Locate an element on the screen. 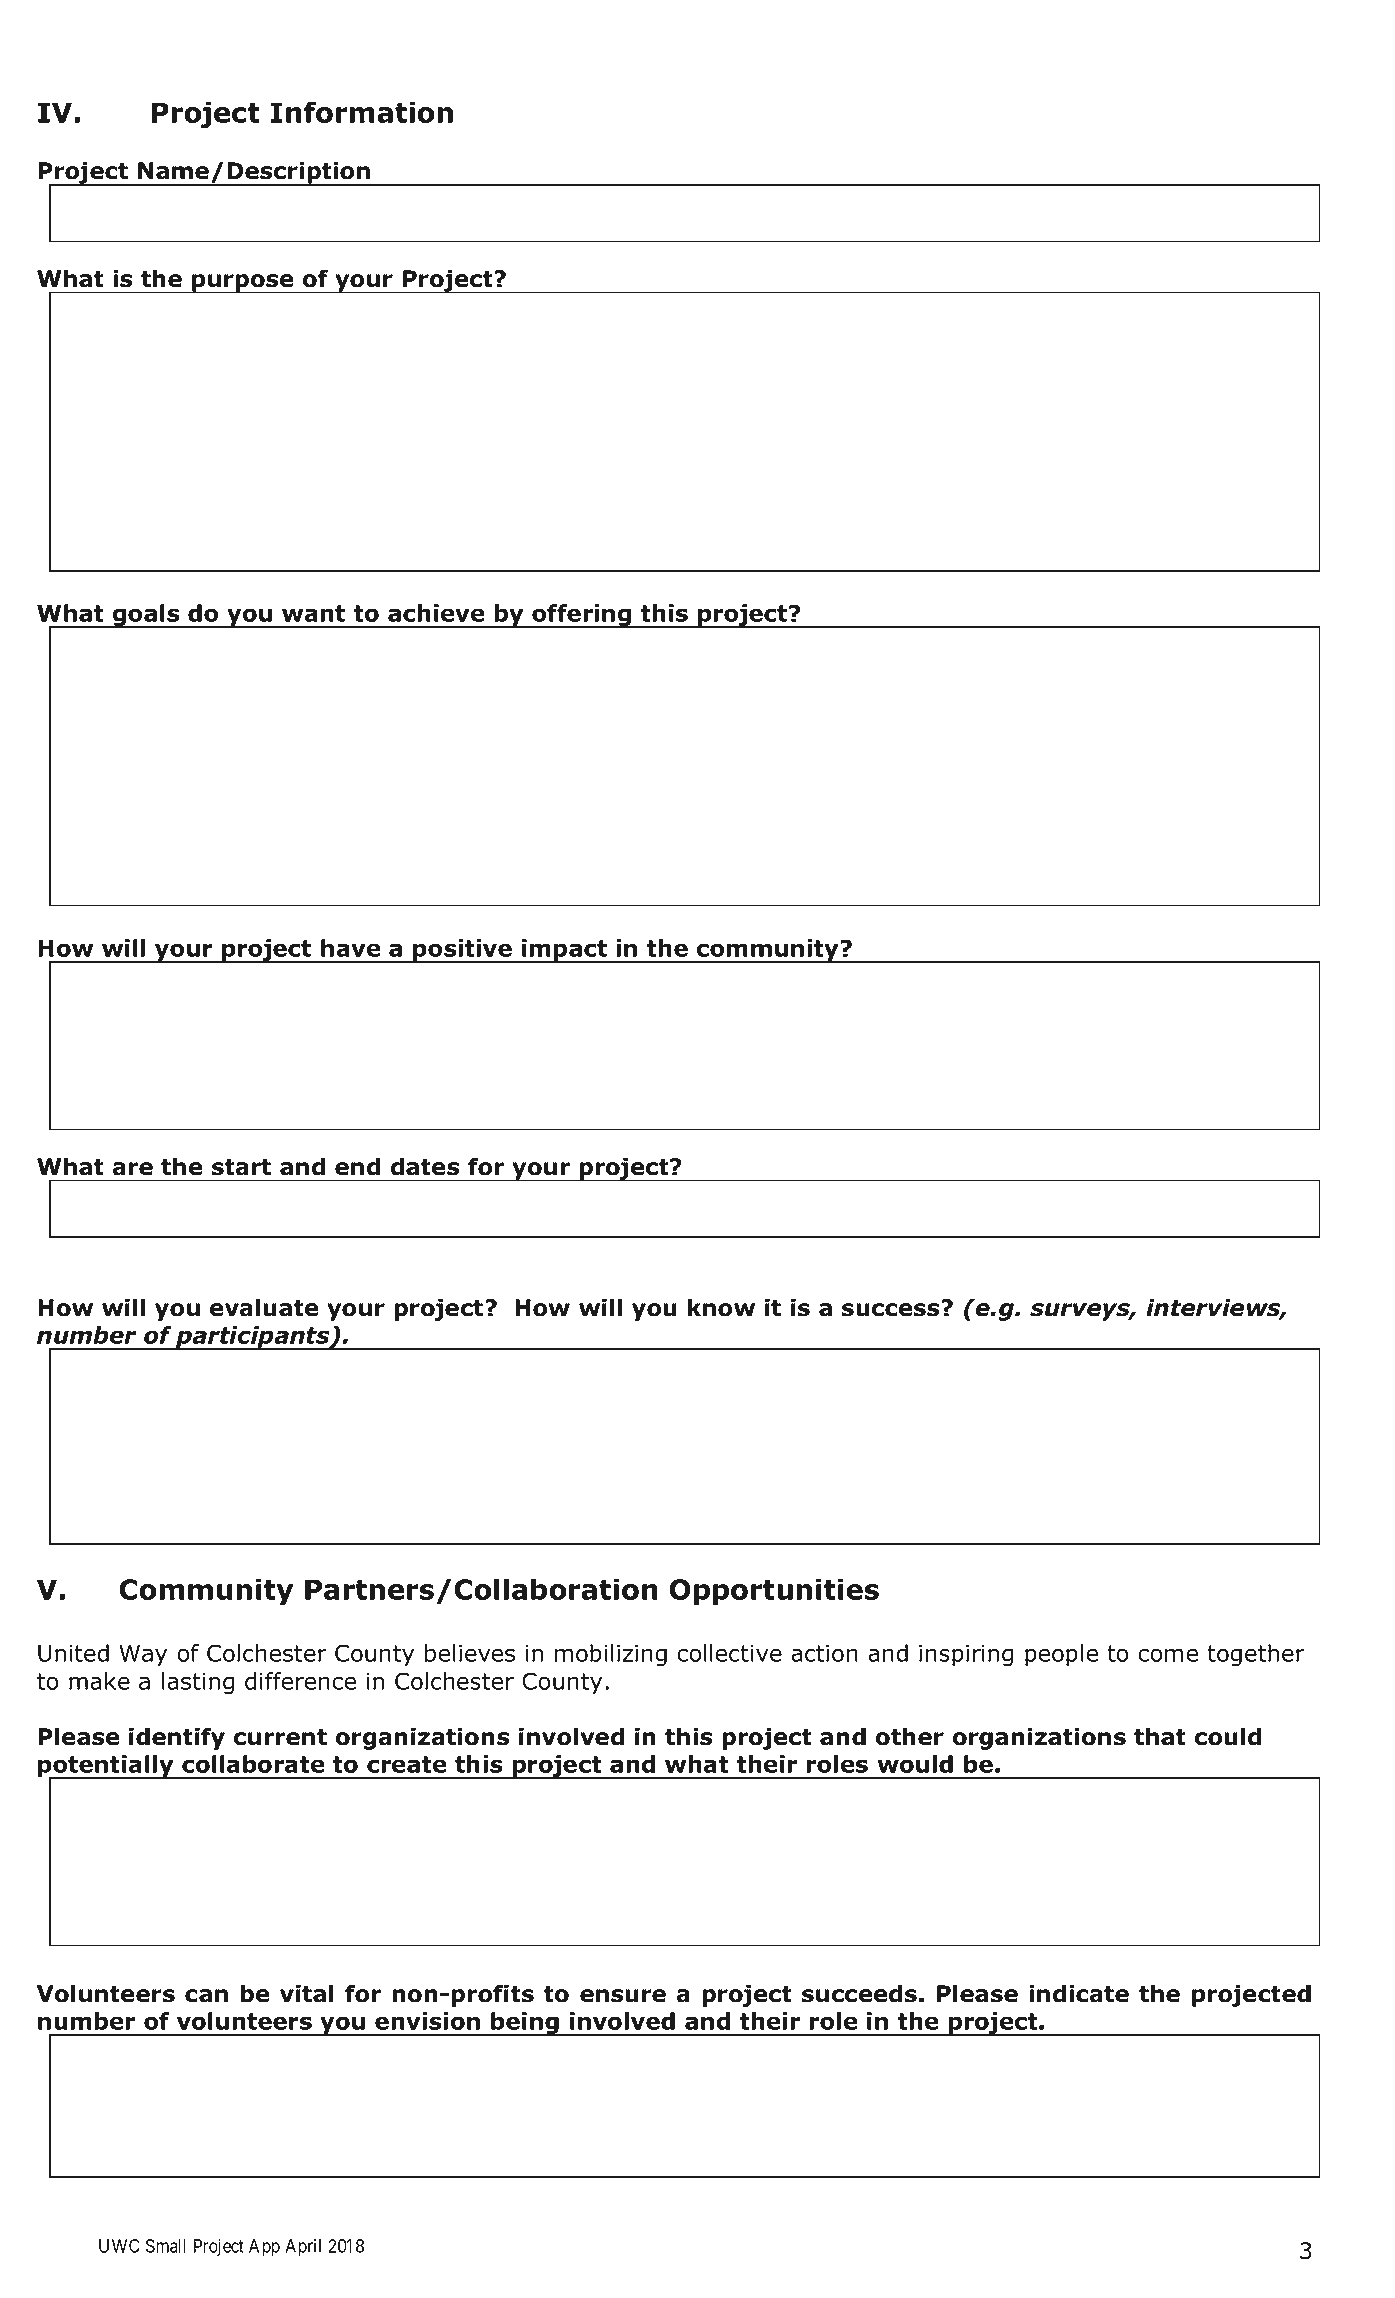  offering is located at coordinates (582, 616).
